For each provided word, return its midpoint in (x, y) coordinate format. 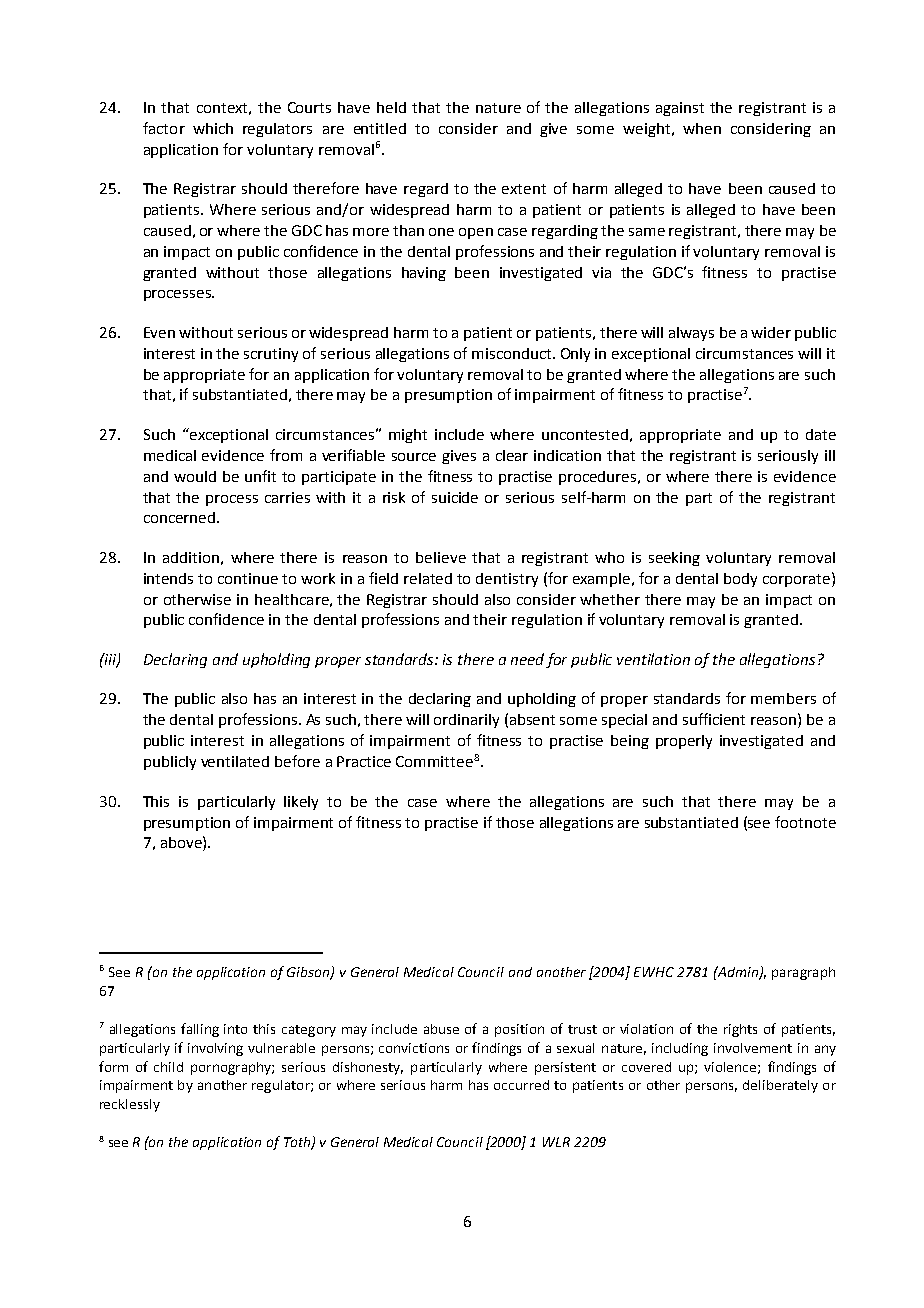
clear (512, 455)
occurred (521, 1085)
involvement (753, 1048)
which (213, 128)
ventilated (235, 761)
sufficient (714, 719)
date (821, 434)
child (168, 1067)
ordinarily (466, 721)
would (195, 476)
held (391, 107)
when (702, 128)
